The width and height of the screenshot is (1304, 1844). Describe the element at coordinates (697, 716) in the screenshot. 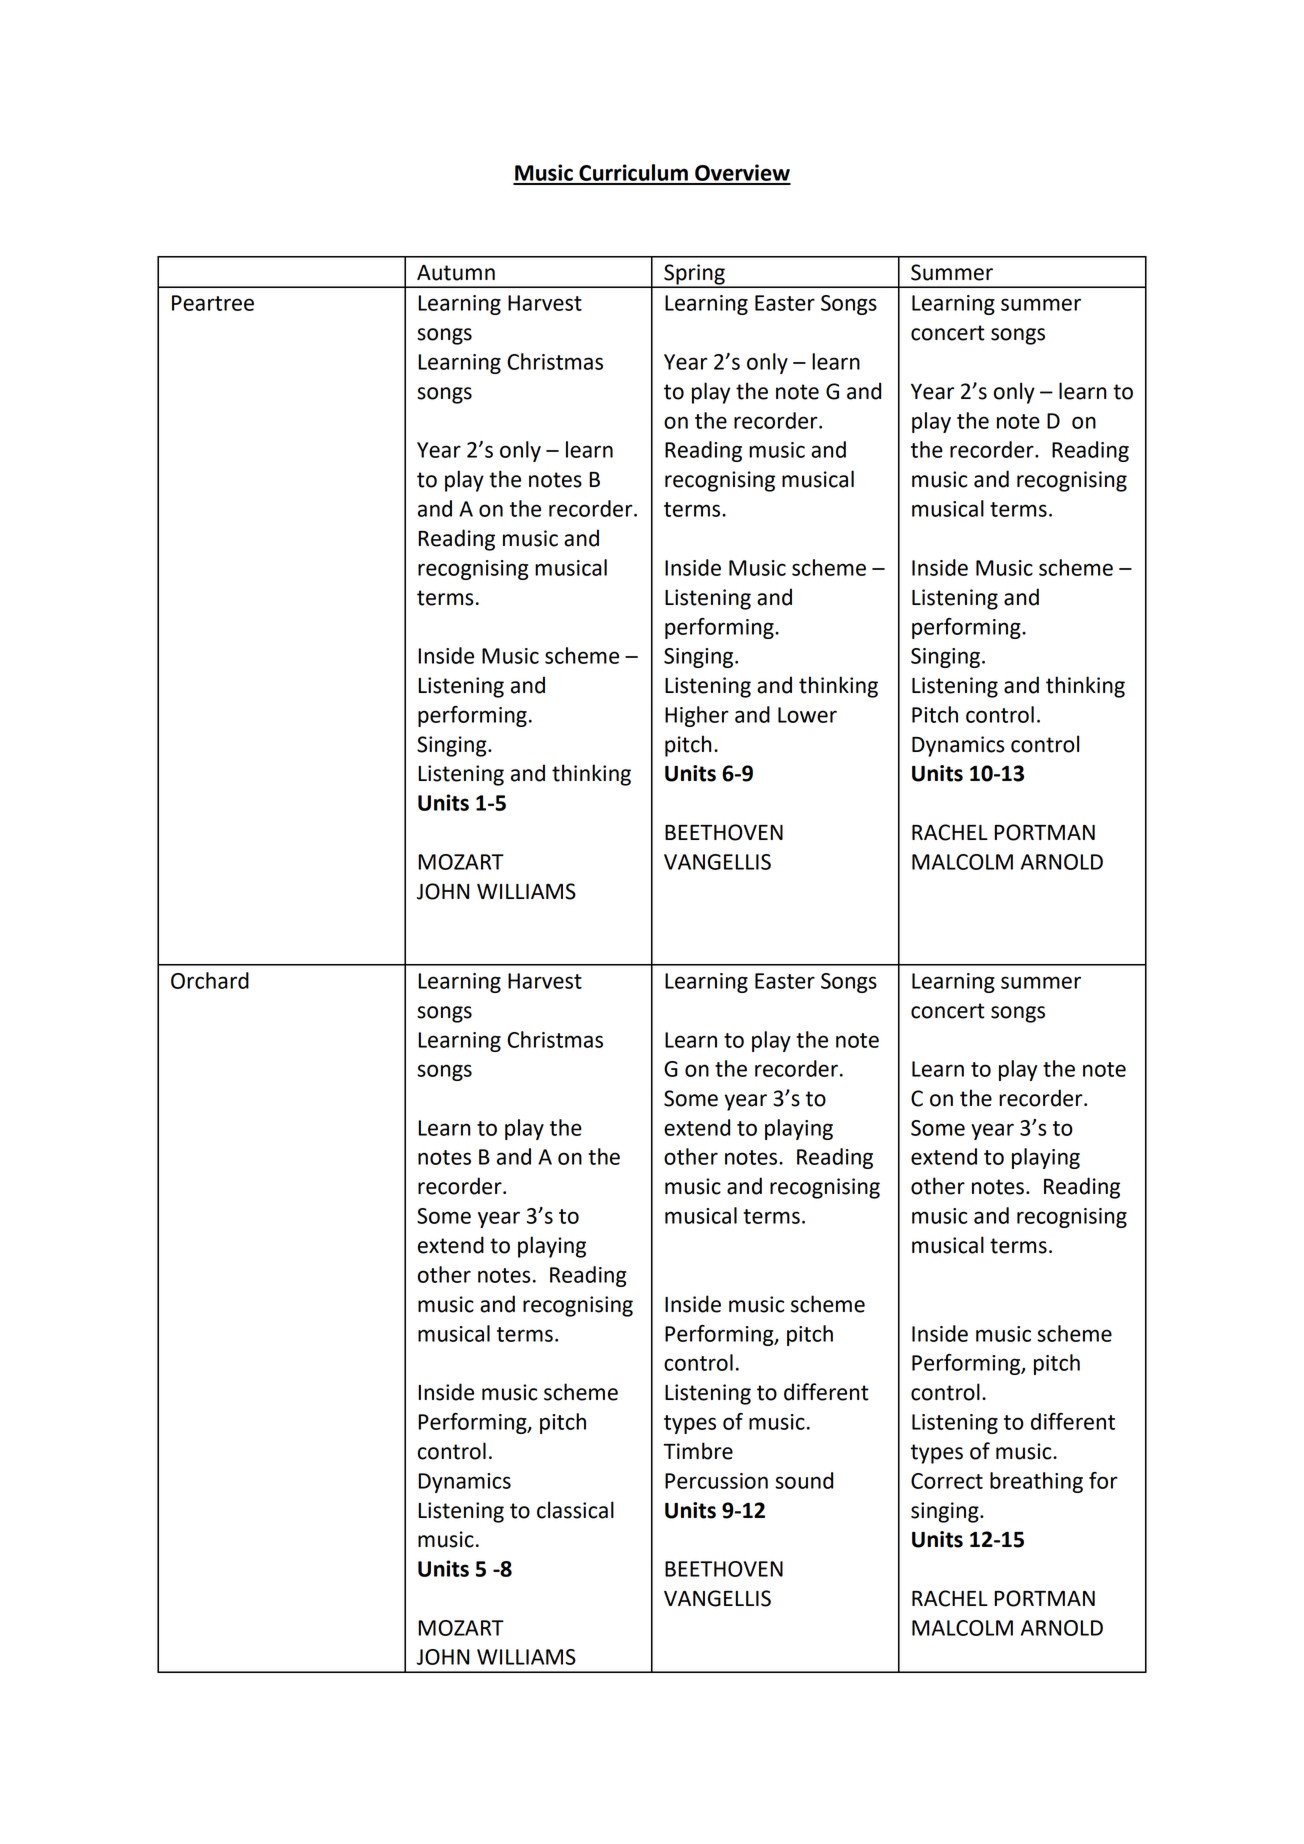

I see `Higher` at that location.
